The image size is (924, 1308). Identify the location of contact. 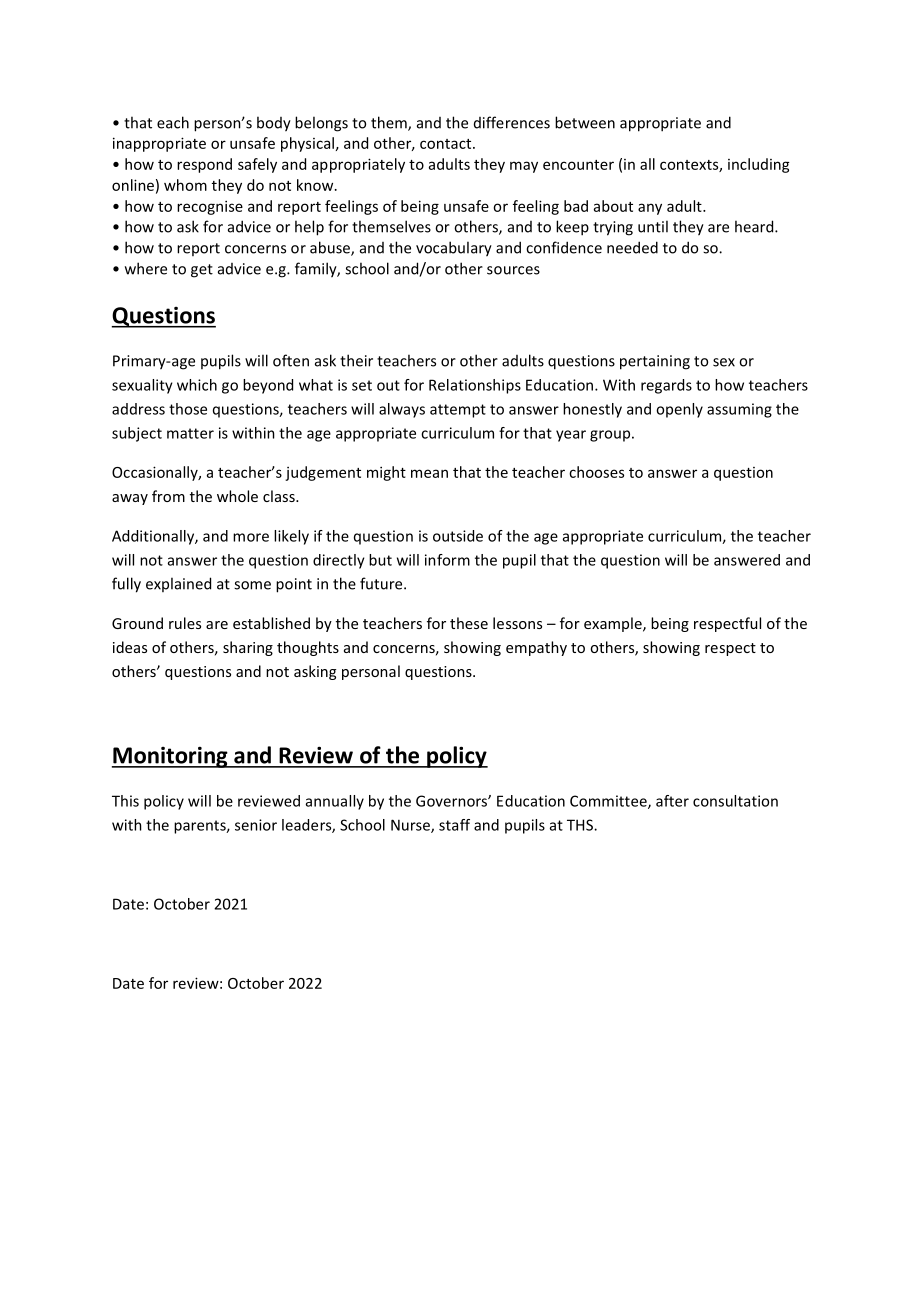
(447, 144).
